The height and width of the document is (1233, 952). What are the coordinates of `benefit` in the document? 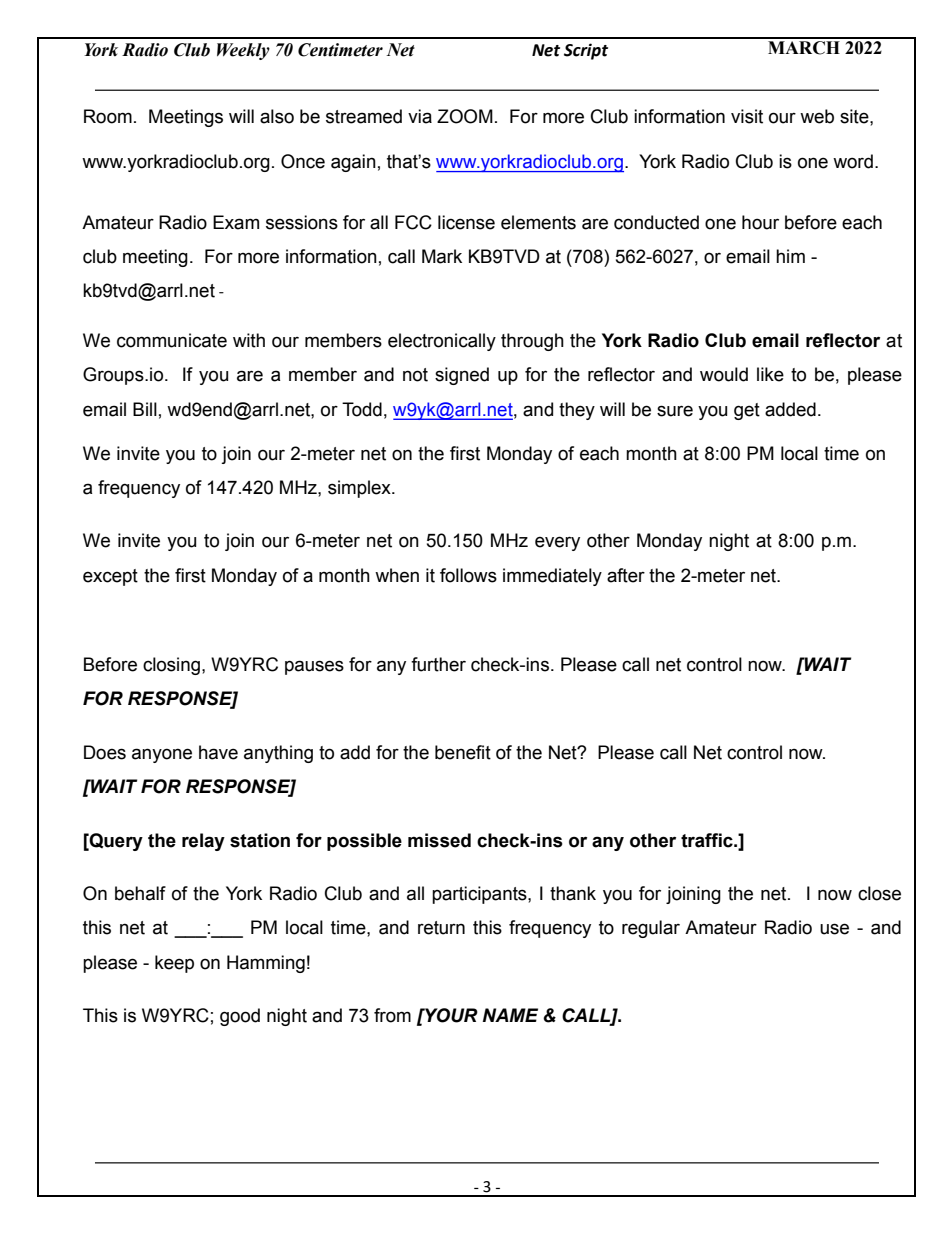 It's located at (463, 752).
